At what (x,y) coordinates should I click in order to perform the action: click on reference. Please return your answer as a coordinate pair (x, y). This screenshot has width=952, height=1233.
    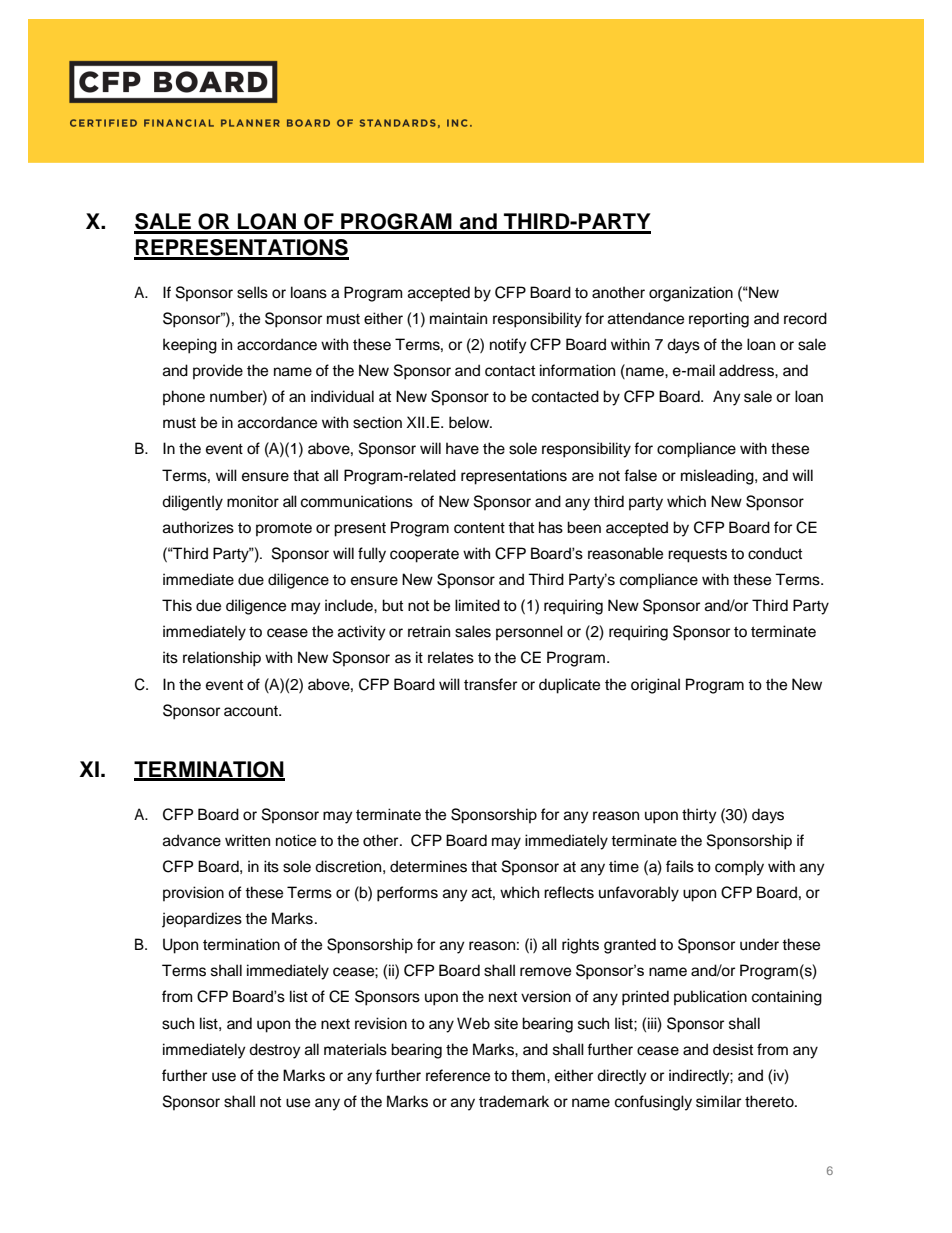
    Looking at the image, I should click on (458, 1075).
